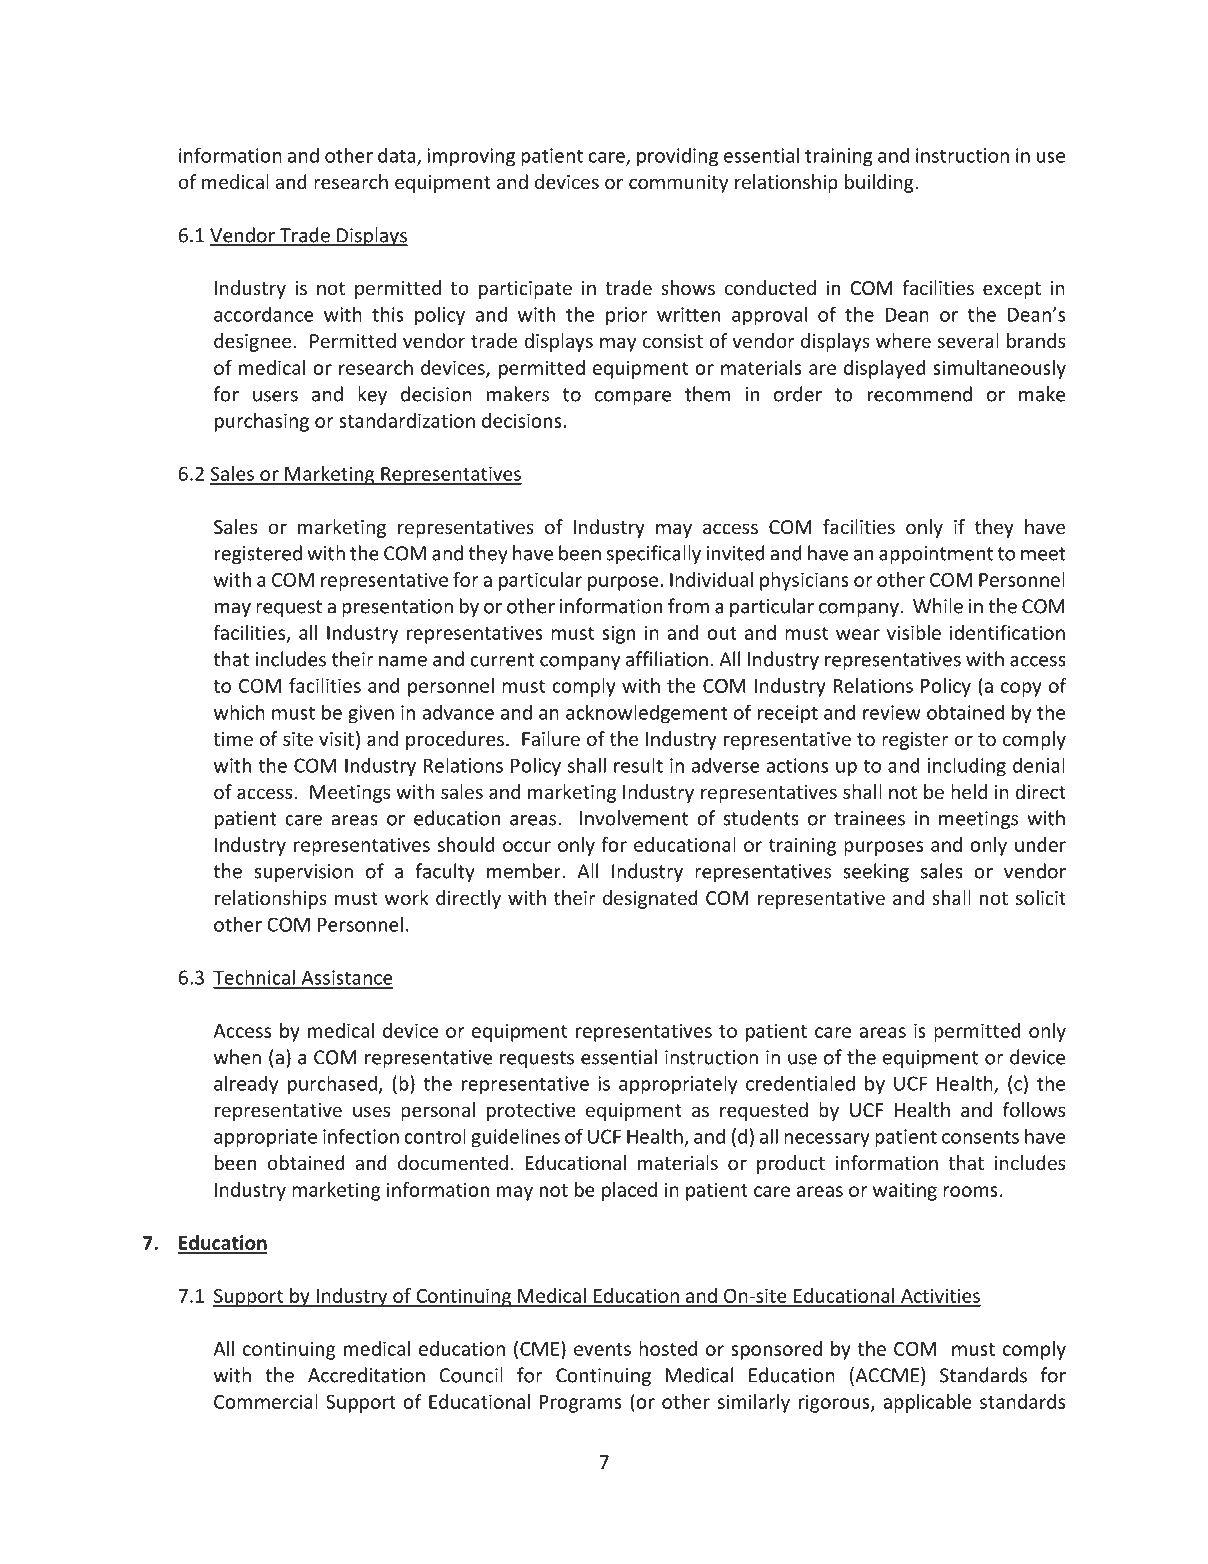 The height and width of the document is (1564, 1208). Describe the element at coordinates (880, 183) in the document. I see `building` at that location.
